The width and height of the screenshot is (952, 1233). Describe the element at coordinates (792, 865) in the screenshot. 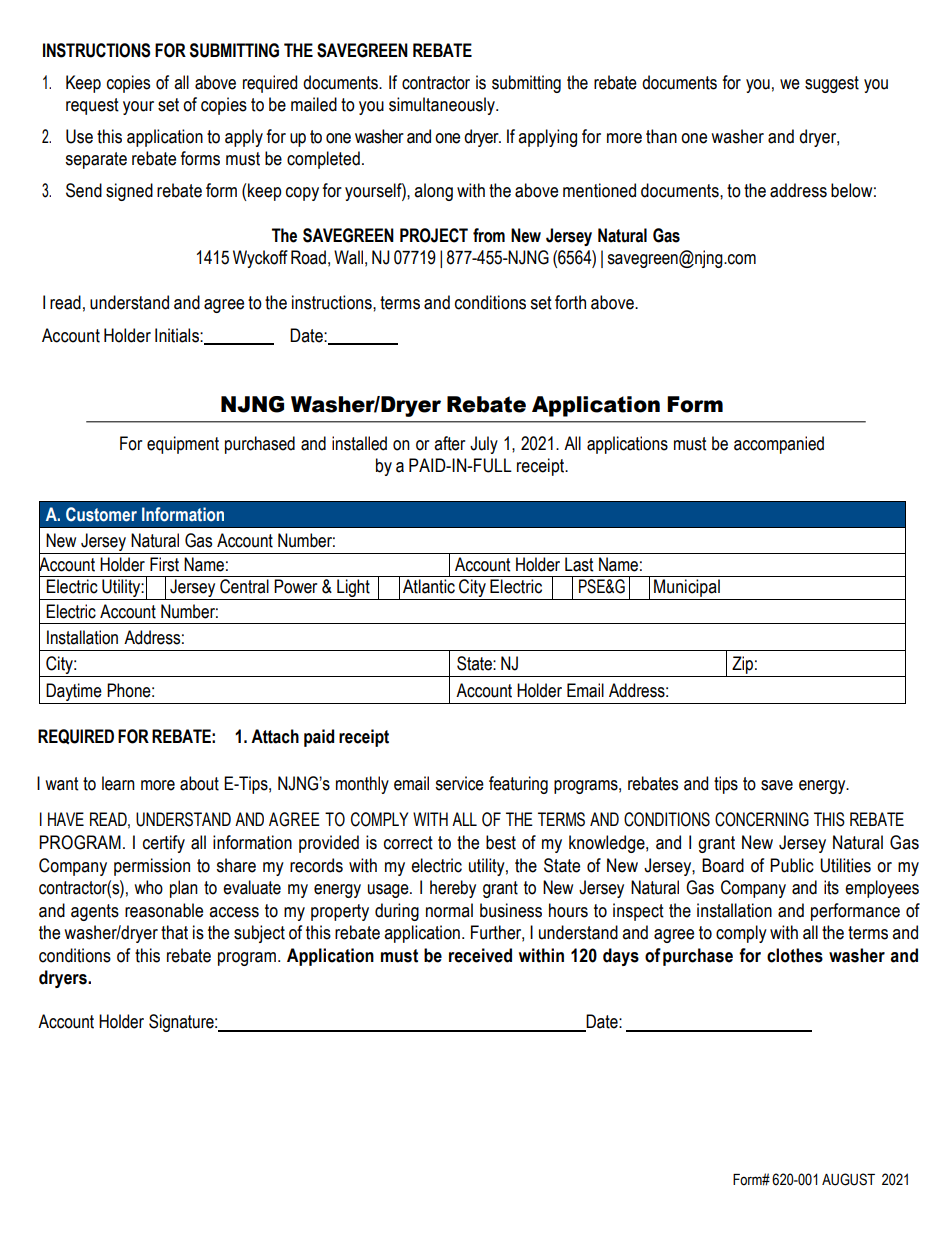

I see `Public` at that location.
